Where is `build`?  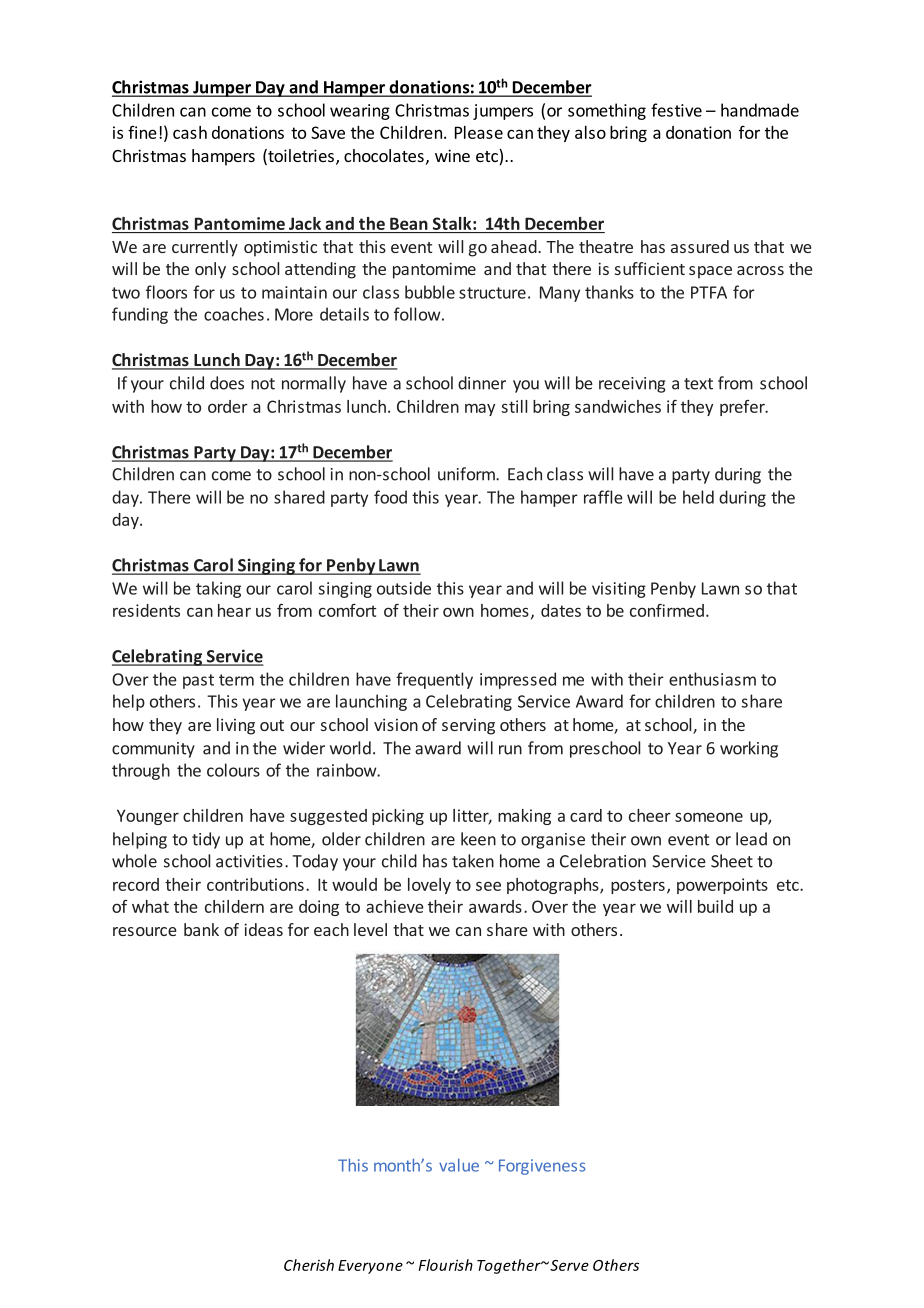
build is located at coordinates (715, 906).
